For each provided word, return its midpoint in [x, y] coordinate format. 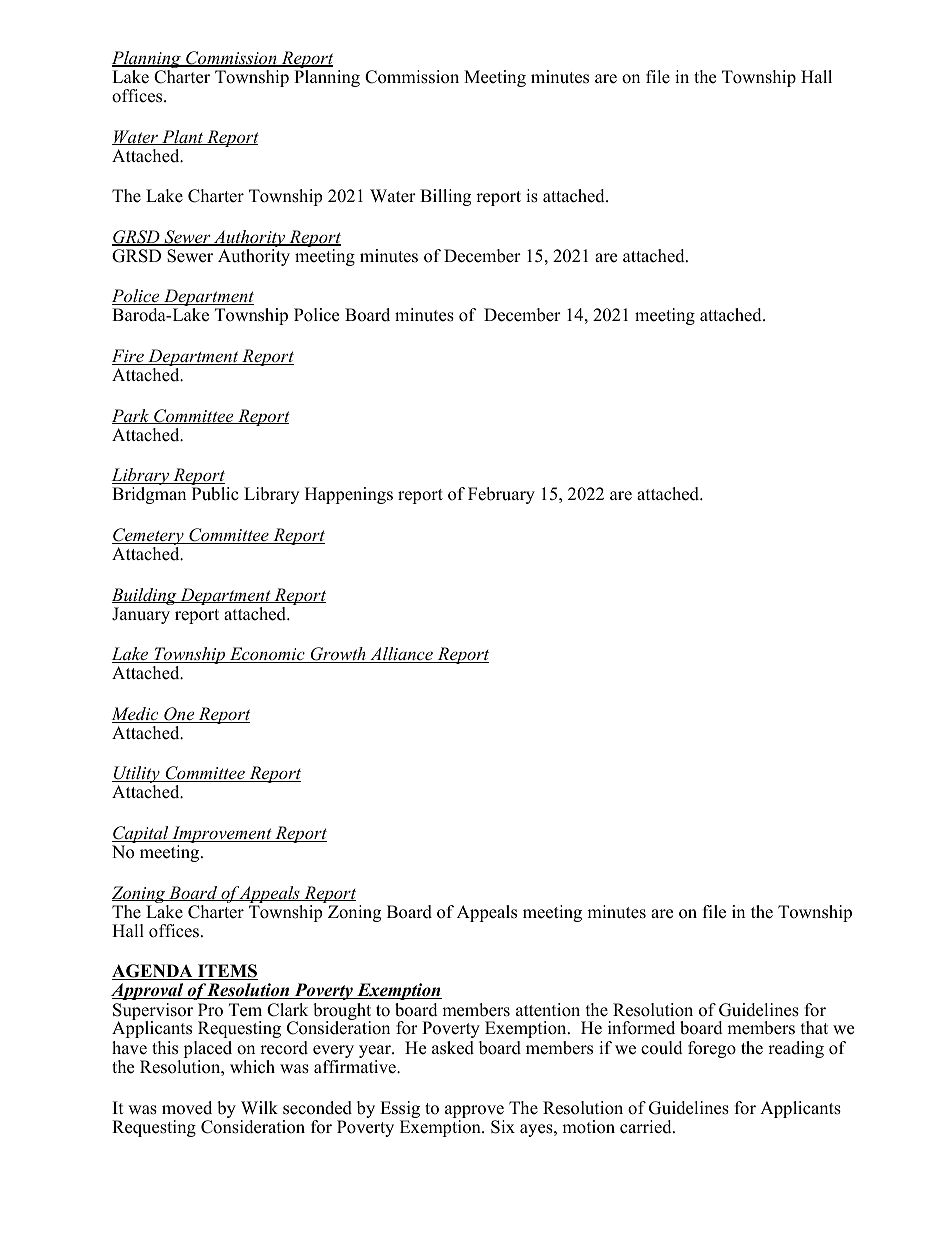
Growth [338, 655]
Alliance [401, 655]
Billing [445, 197]
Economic [267, 655]
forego [712, 1049]
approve [475, 1113]
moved [187, 1108]
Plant [183, 137]
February [501, 495]
